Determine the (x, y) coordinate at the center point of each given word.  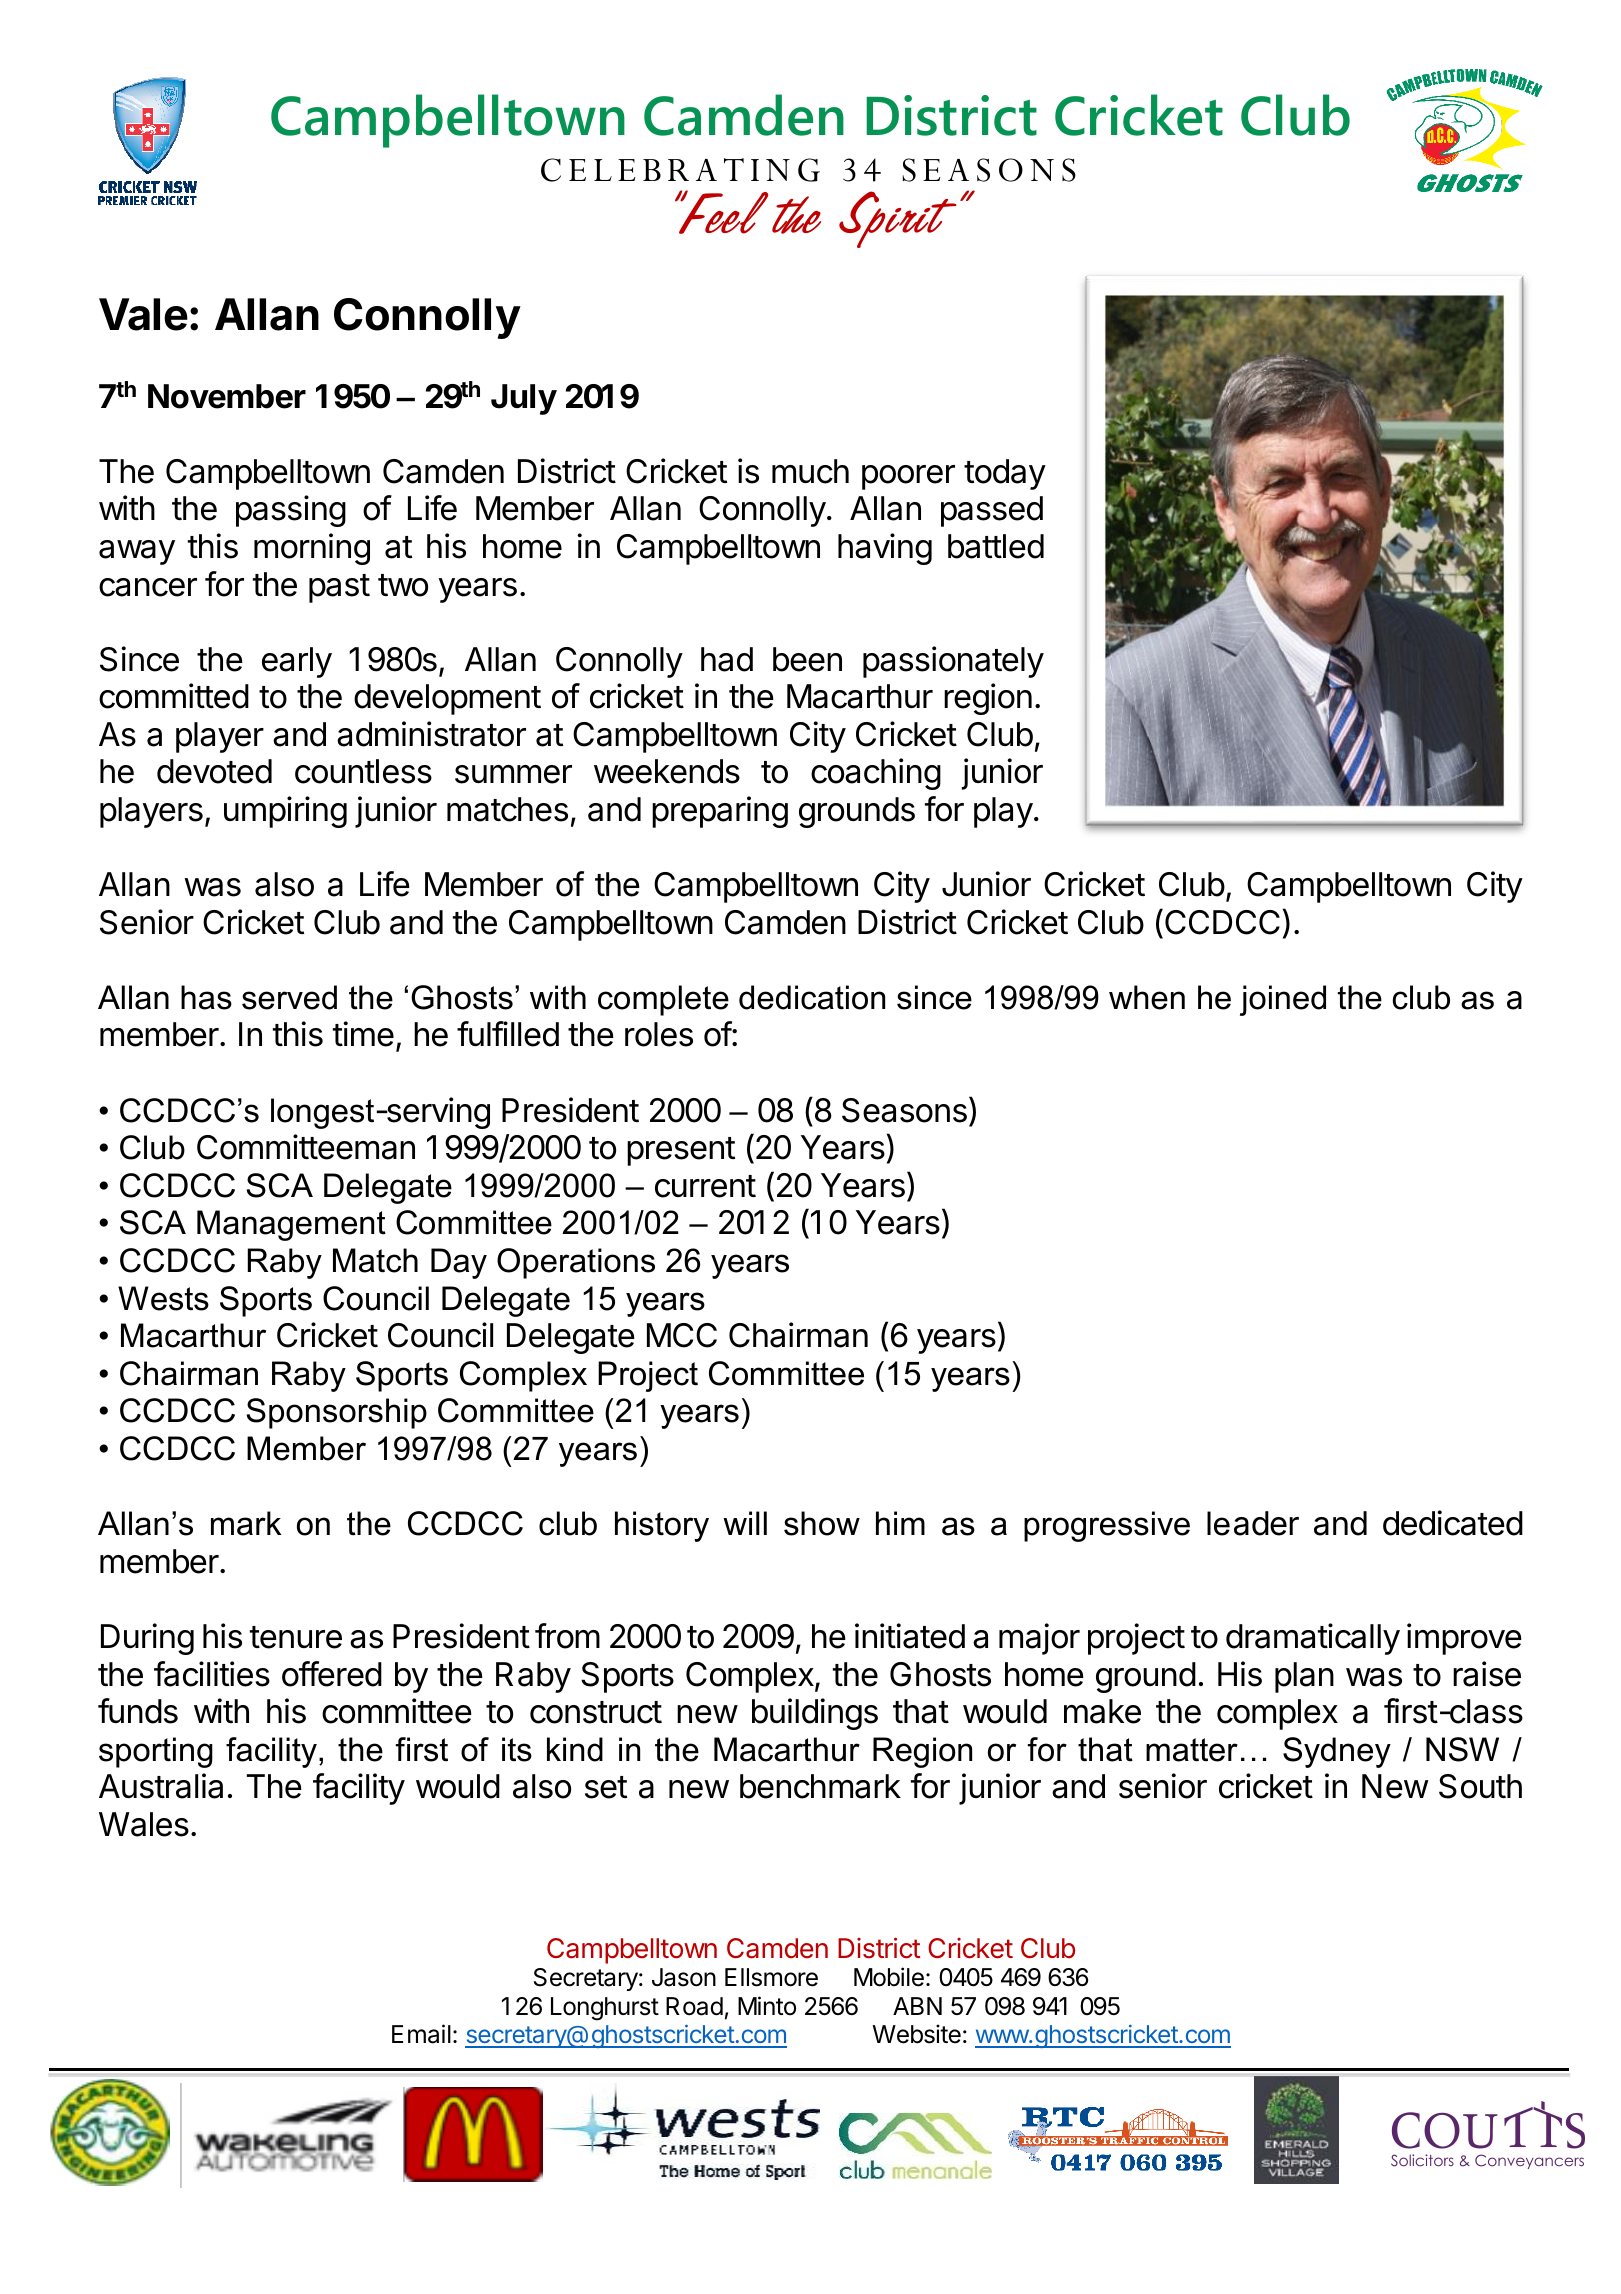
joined (1283, 1000)
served (289, 997)
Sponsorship (337, 1413)
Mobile (889, 1977)
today (1005, 474)
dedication (812, 997)
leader (1253, 1523)
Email (421, 2034)
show (822, 1523)
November (227, 396)
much (810, 471)
